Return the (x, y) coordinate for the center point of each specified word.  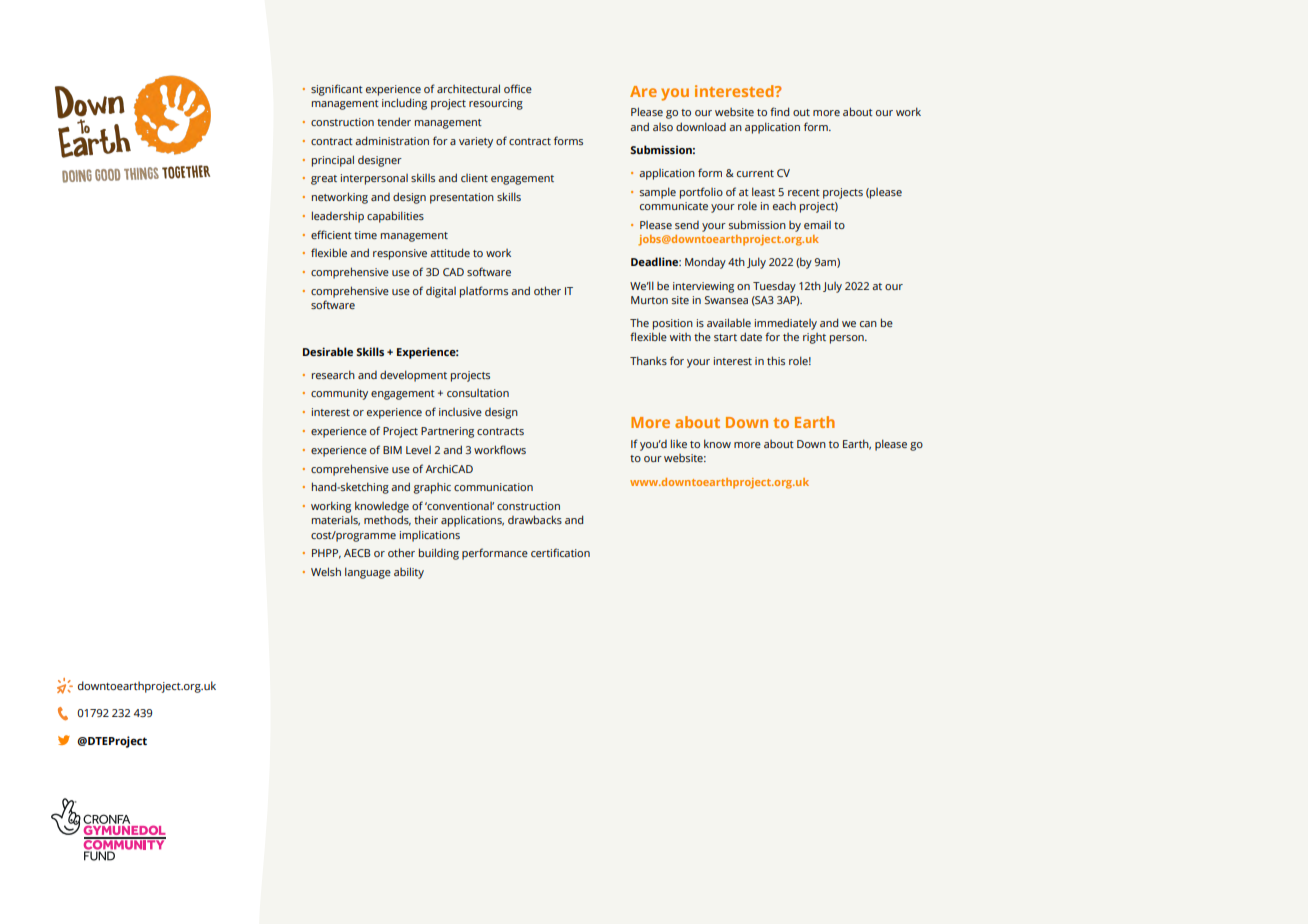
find (779, 111)
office (518, 88)
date (751, 336)
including (404, 104)
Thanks (648, 360)
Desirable (328, 351)
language (368, 573)
